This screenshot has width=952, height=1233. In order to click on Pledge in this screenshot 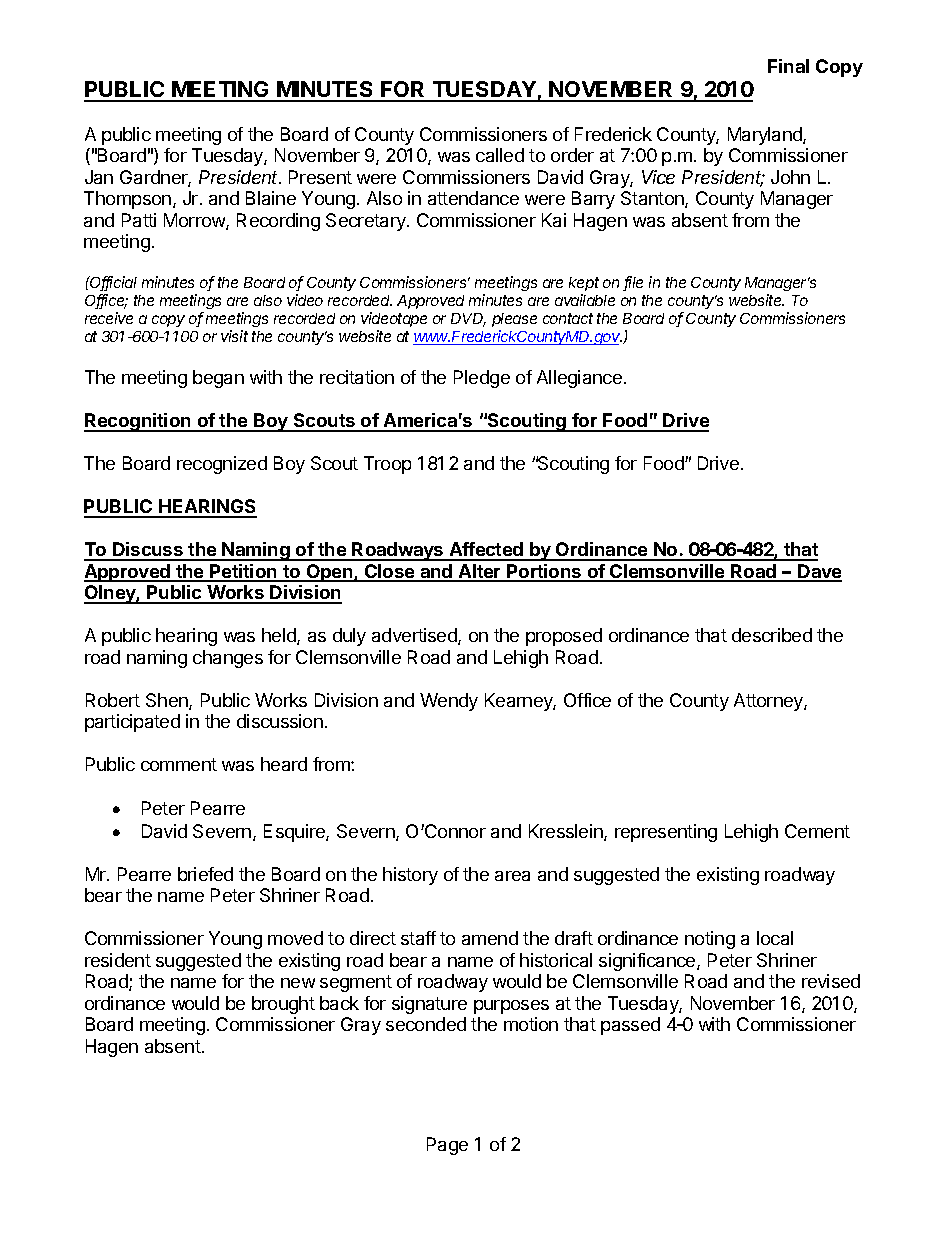, I will do `click(482, 379)`.
